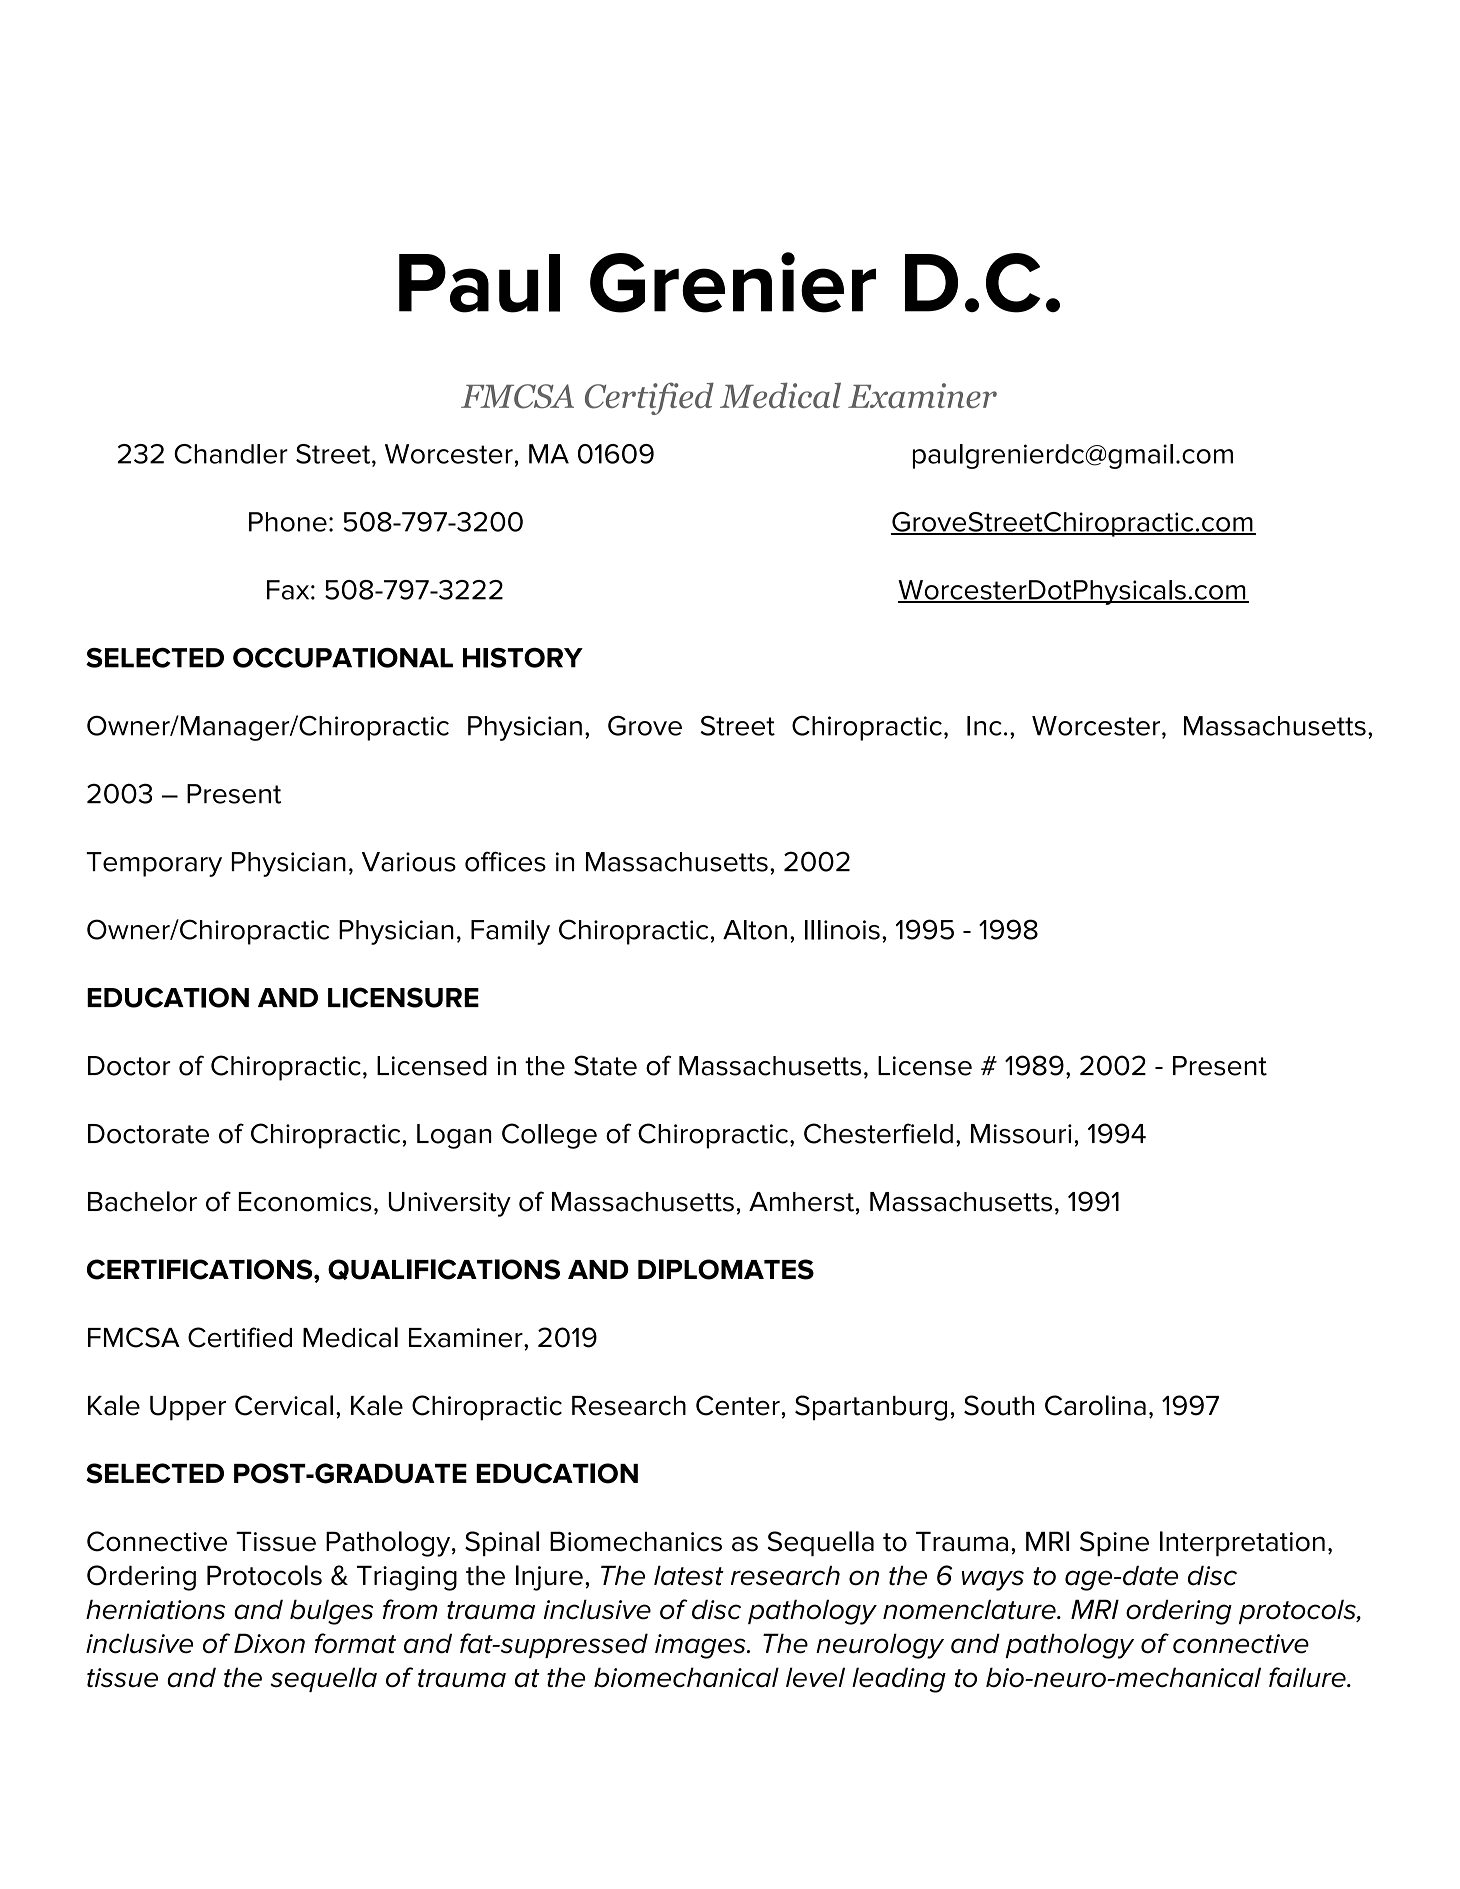 Image resolution: width=1460 pixels, height=1889 pixels. What do you see at coordinates (1095, 1405) in the screenshot?
I see `Carolina` at bounding box center [1095, 1405].
